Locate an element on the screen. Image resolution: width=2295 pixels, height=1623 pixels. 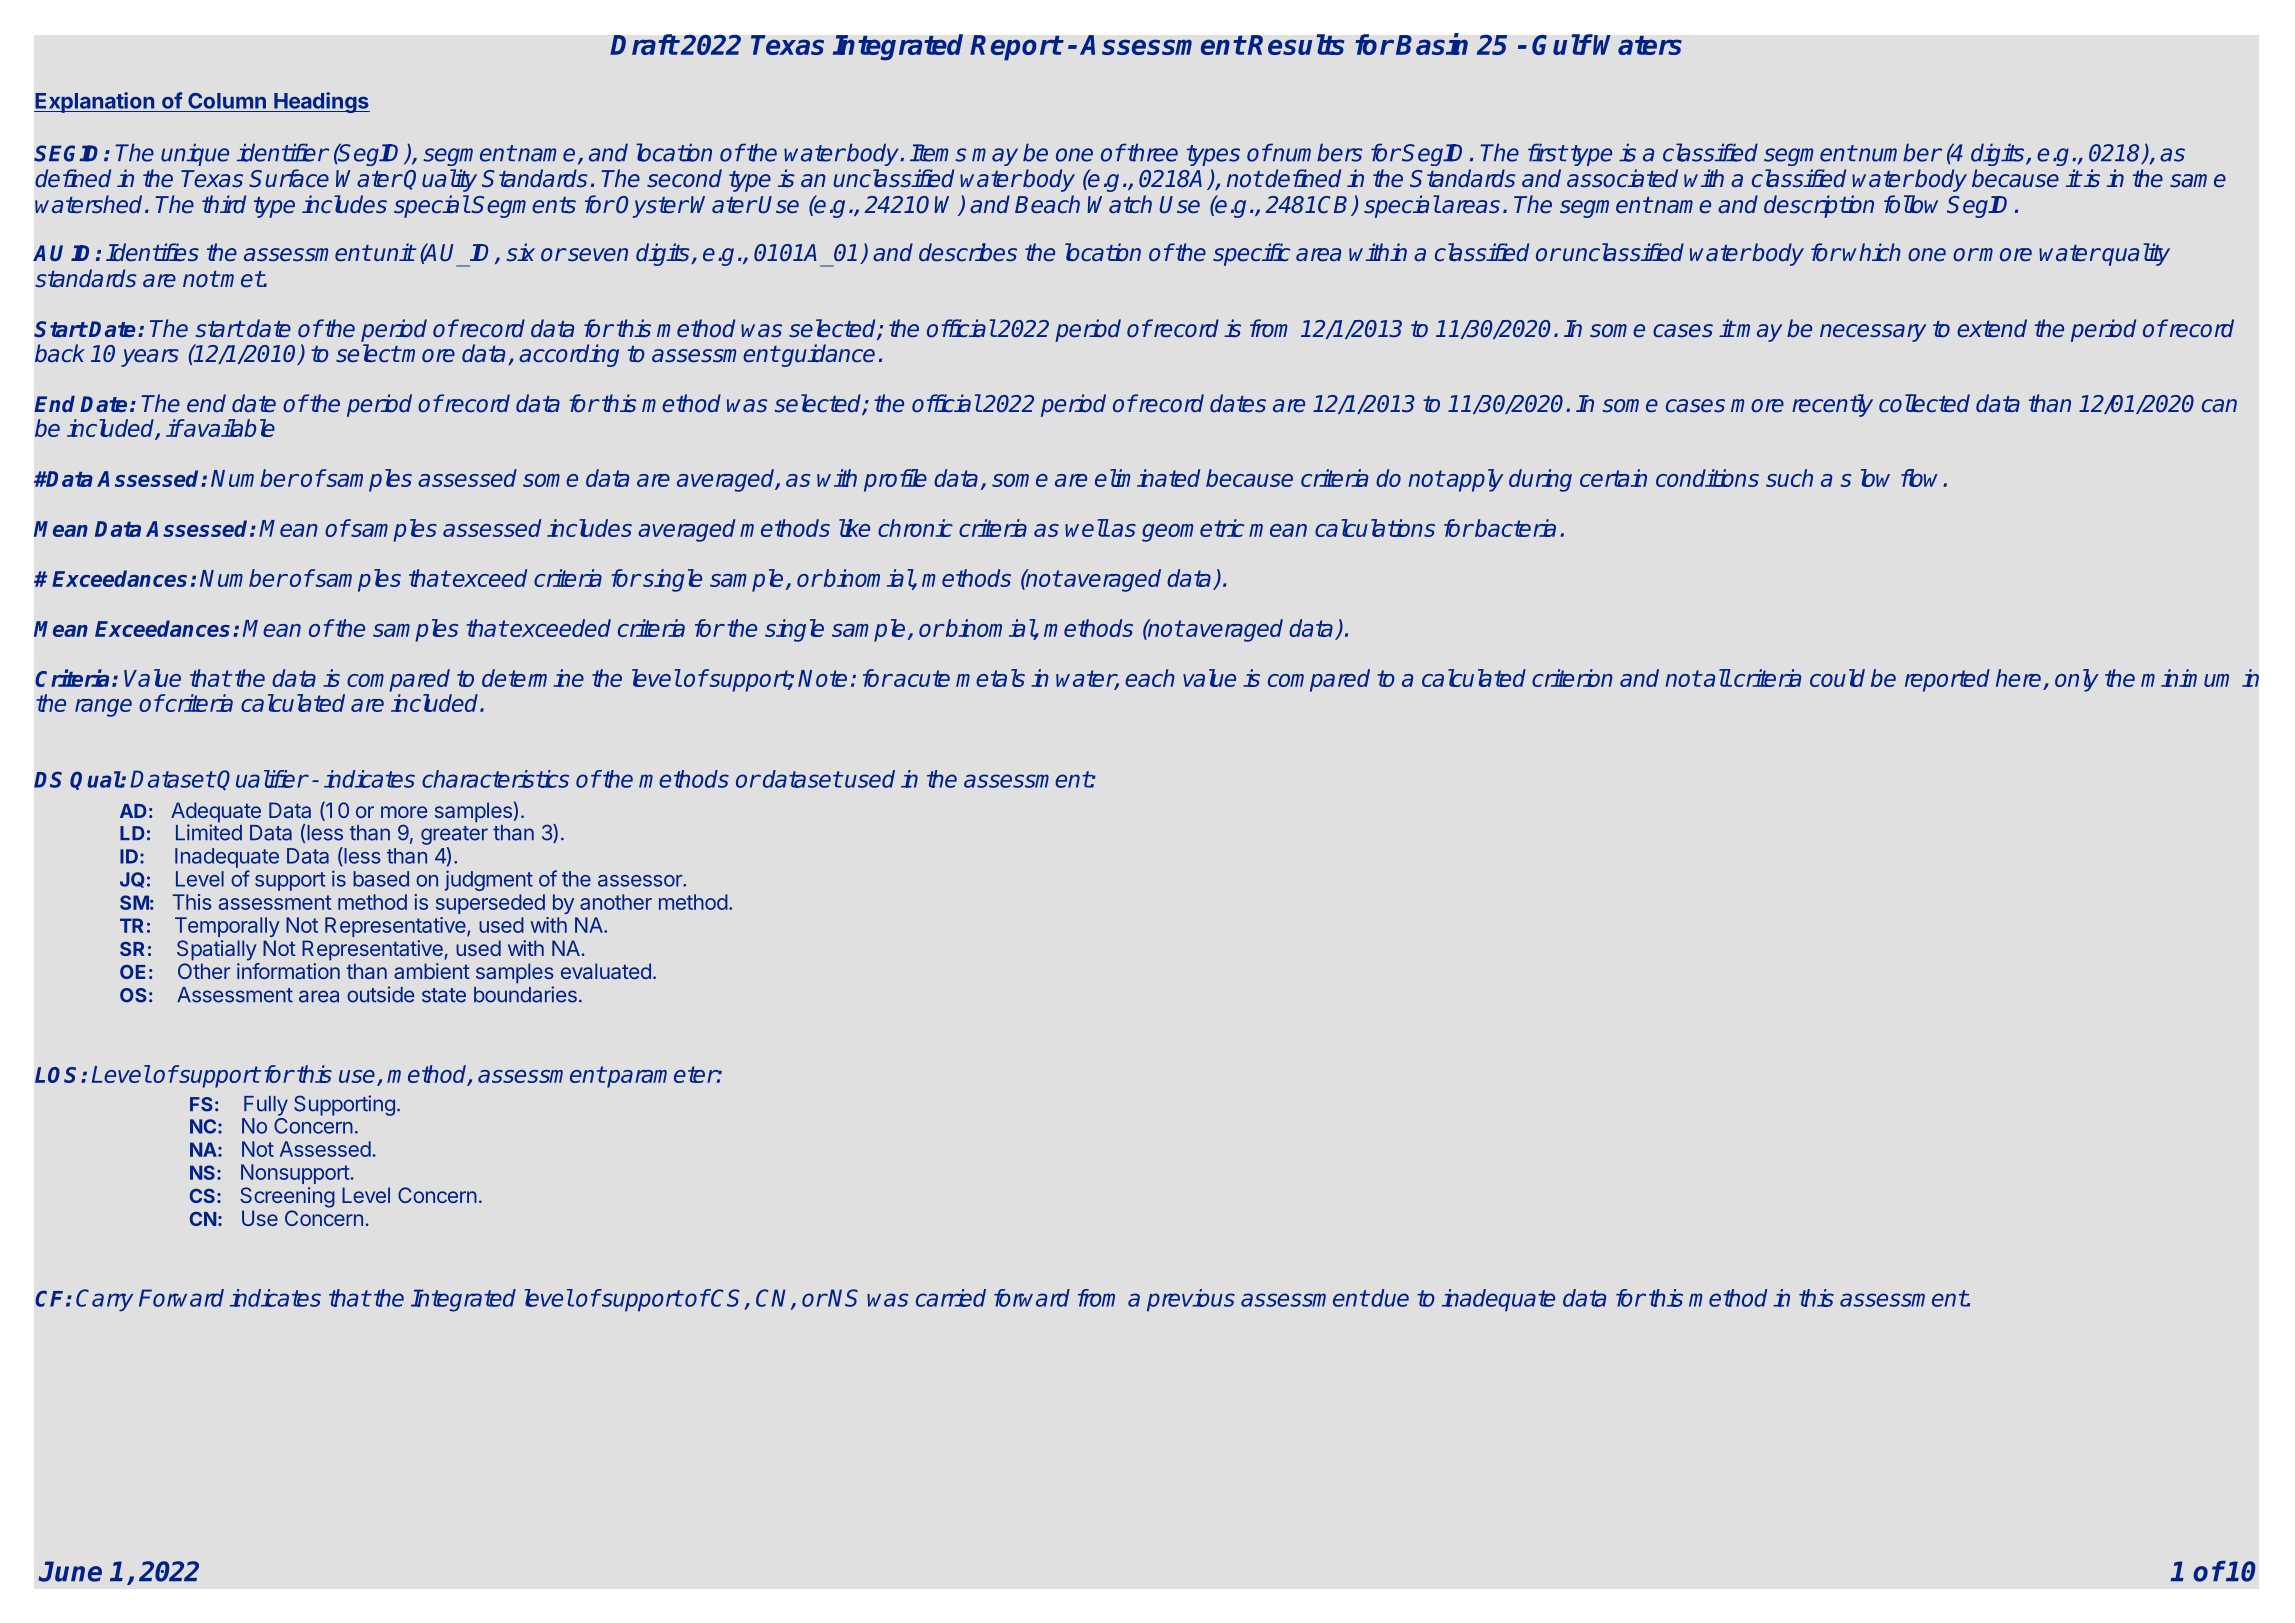
flow is located at coordinates (1922, 478).
